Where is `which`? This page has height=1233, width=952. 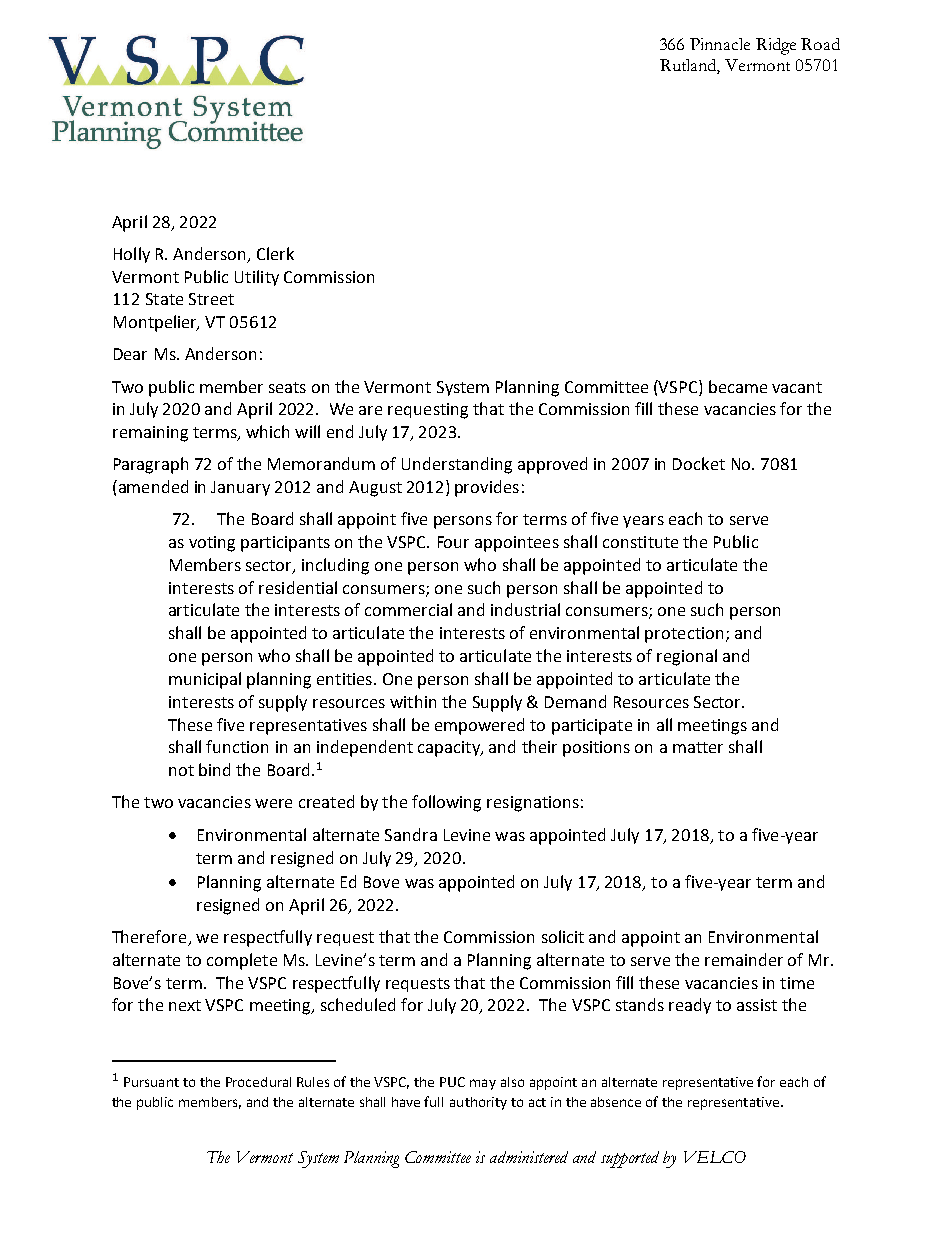
which is located at coordinates (267, 431).
